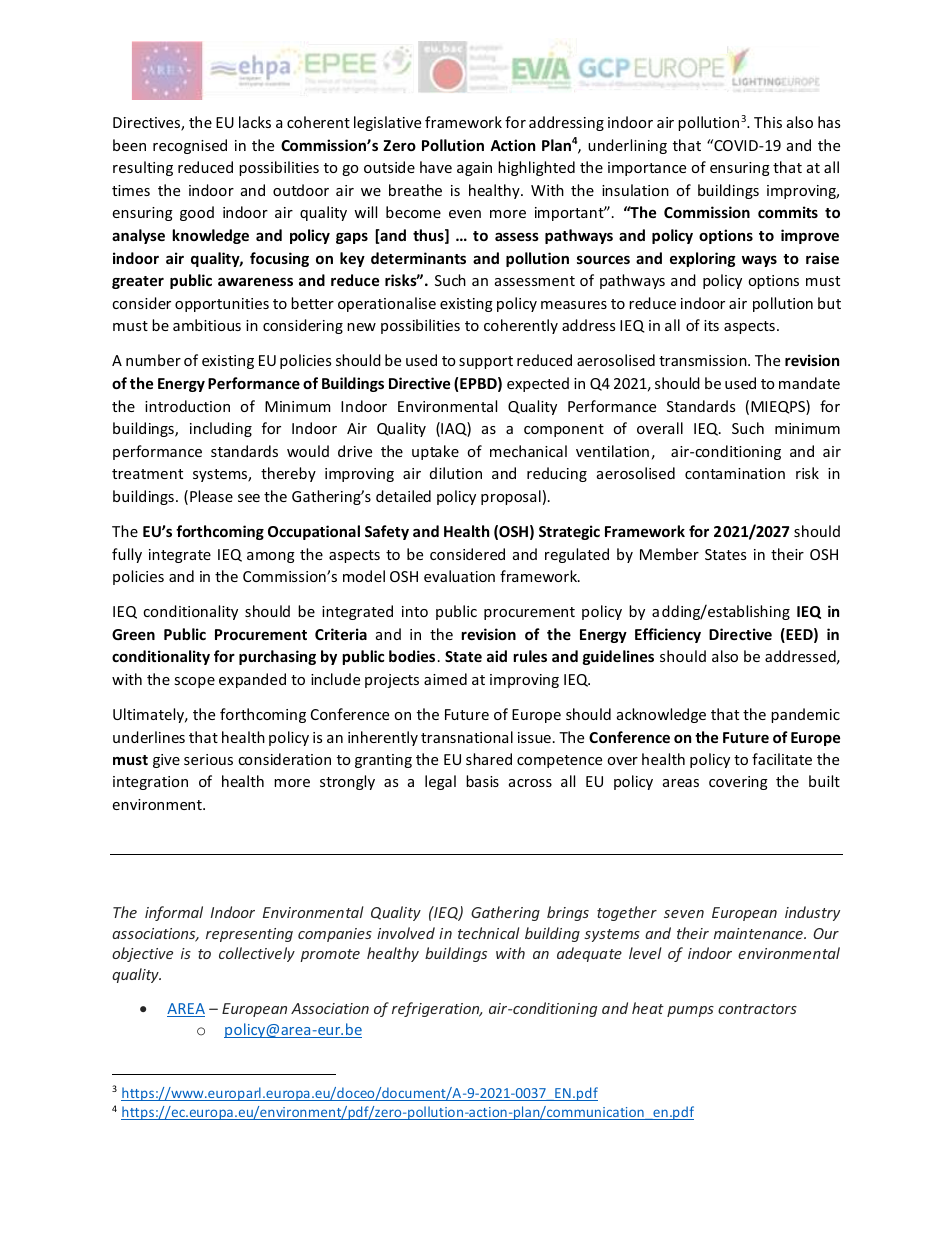 The height and width of the screenshot is (1233, 952). What do you see at coordinates (190, 146) in the screenshot?
I see `recognised` at bounding box center [190, 146].
